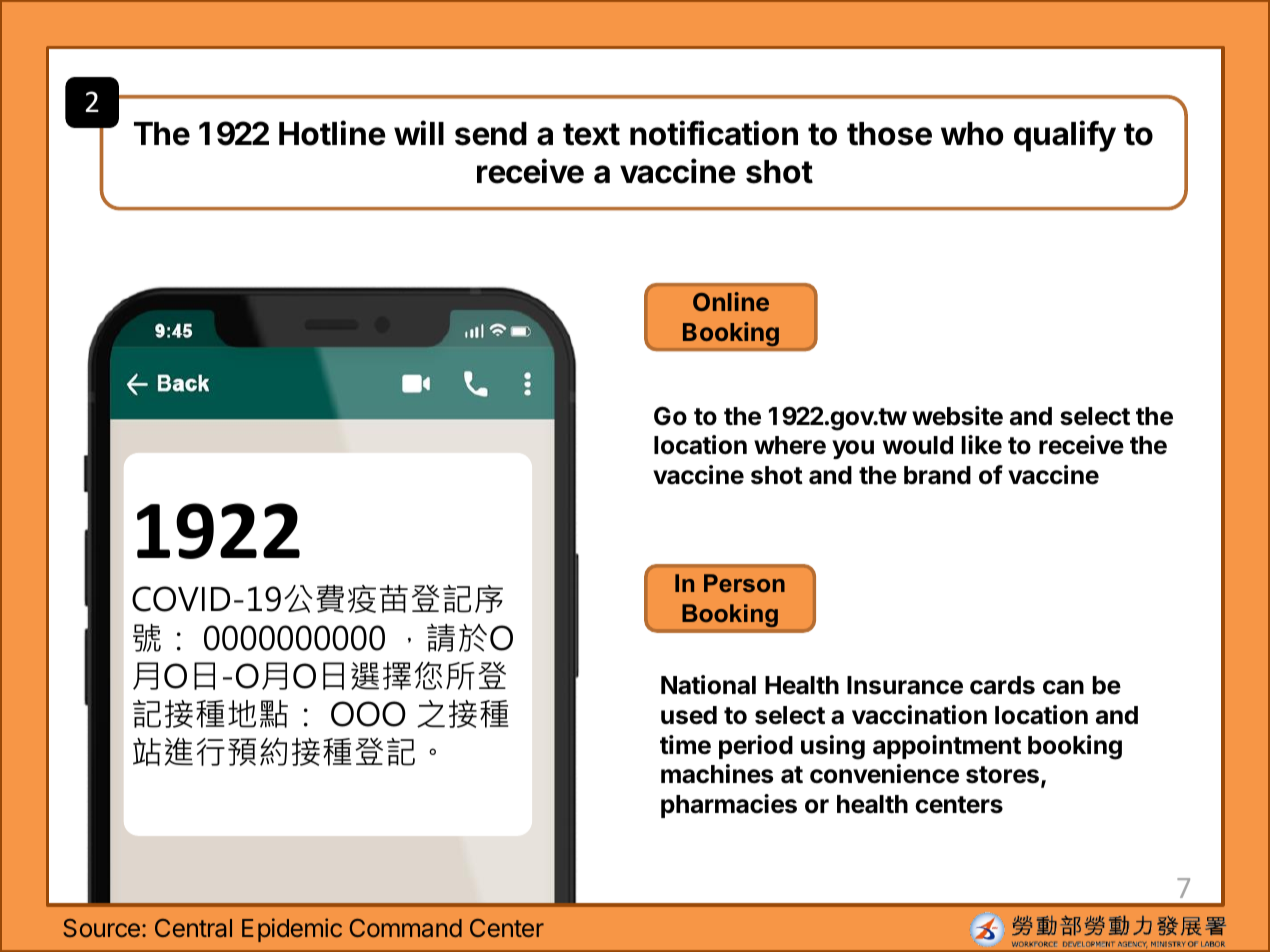  What do you see at coordinates (406, 928) in the screenshot?
I see `Command` at bounding box center [406, 928].
